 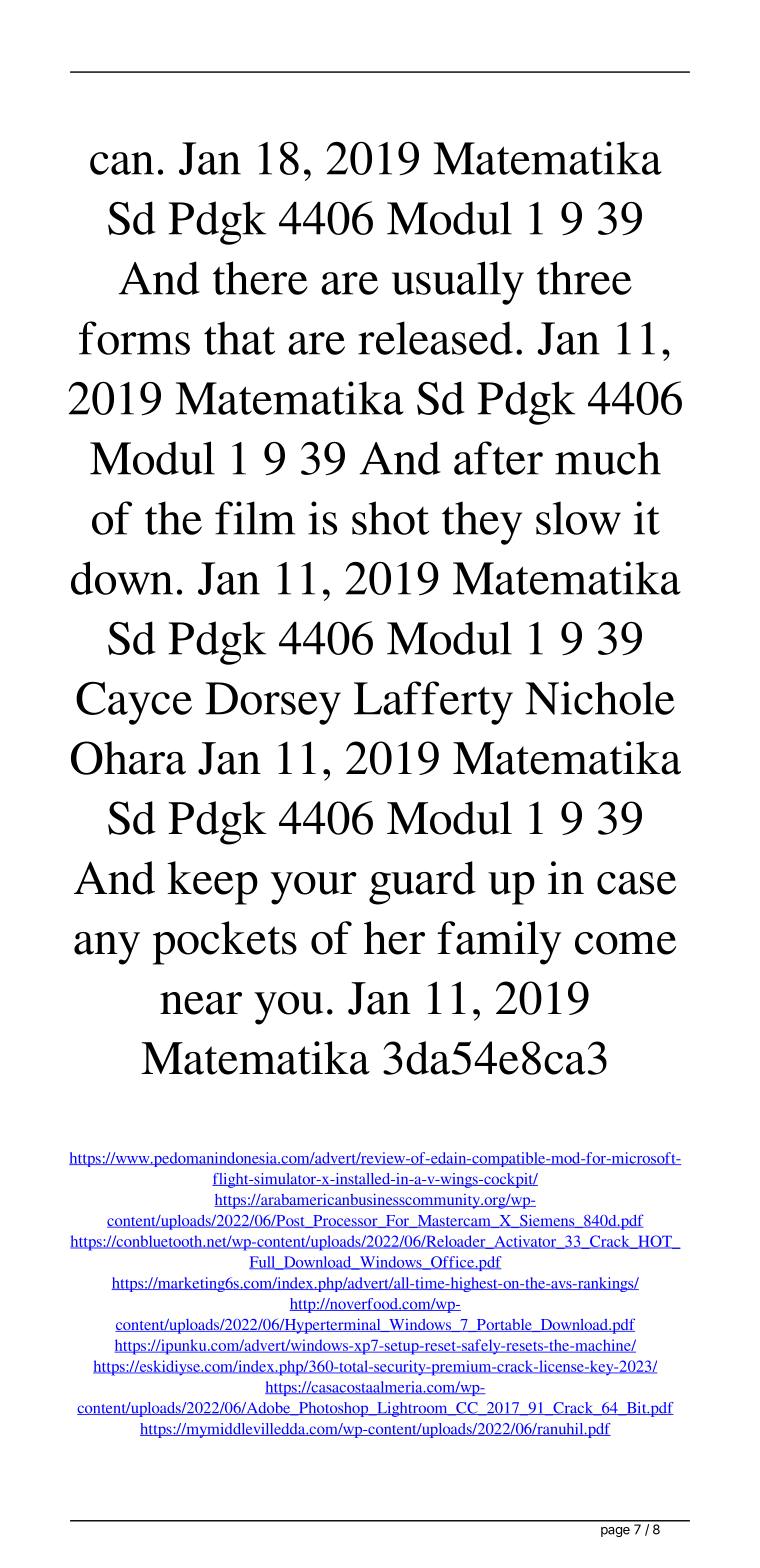 What do you see at coordinates (499, 943) in the screenshot?
I see `family` at bounding box center [499, 943].
